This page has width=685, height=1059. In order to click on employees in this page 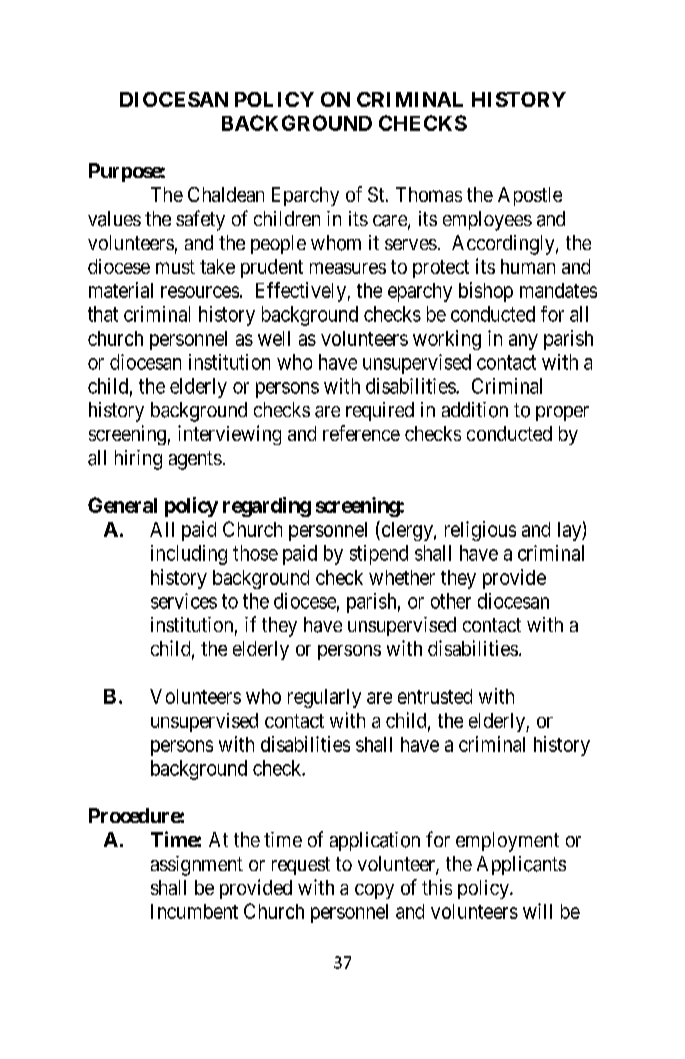, I will do `click(487, 221)`.
